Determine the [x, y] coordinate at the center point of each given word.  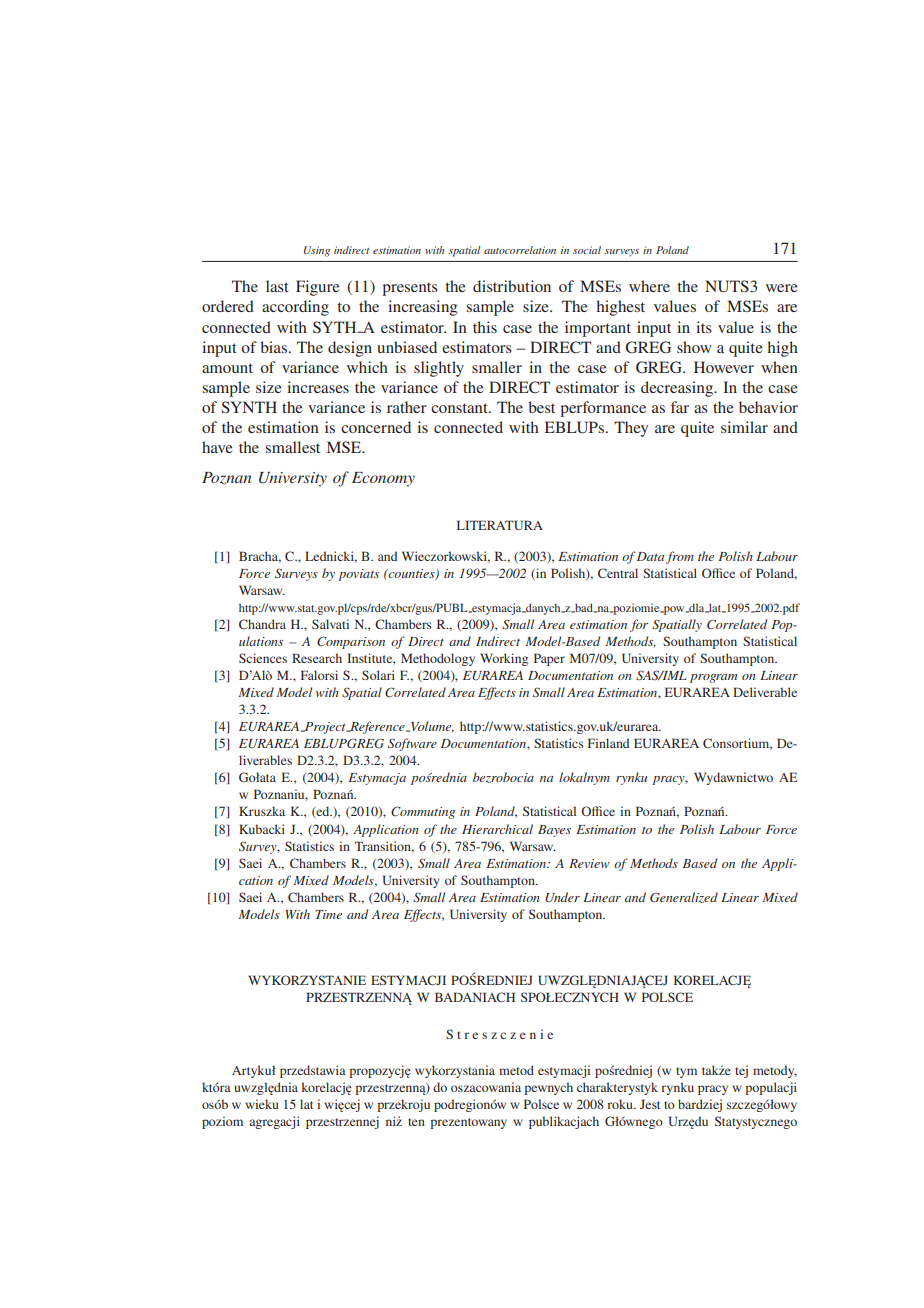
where [649, 286]
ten [416, 1122]
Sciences [263, 658]
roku [621, 1104]
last [277, 286]
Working [504, 659]
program [713, 678]
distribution [512, 286]
